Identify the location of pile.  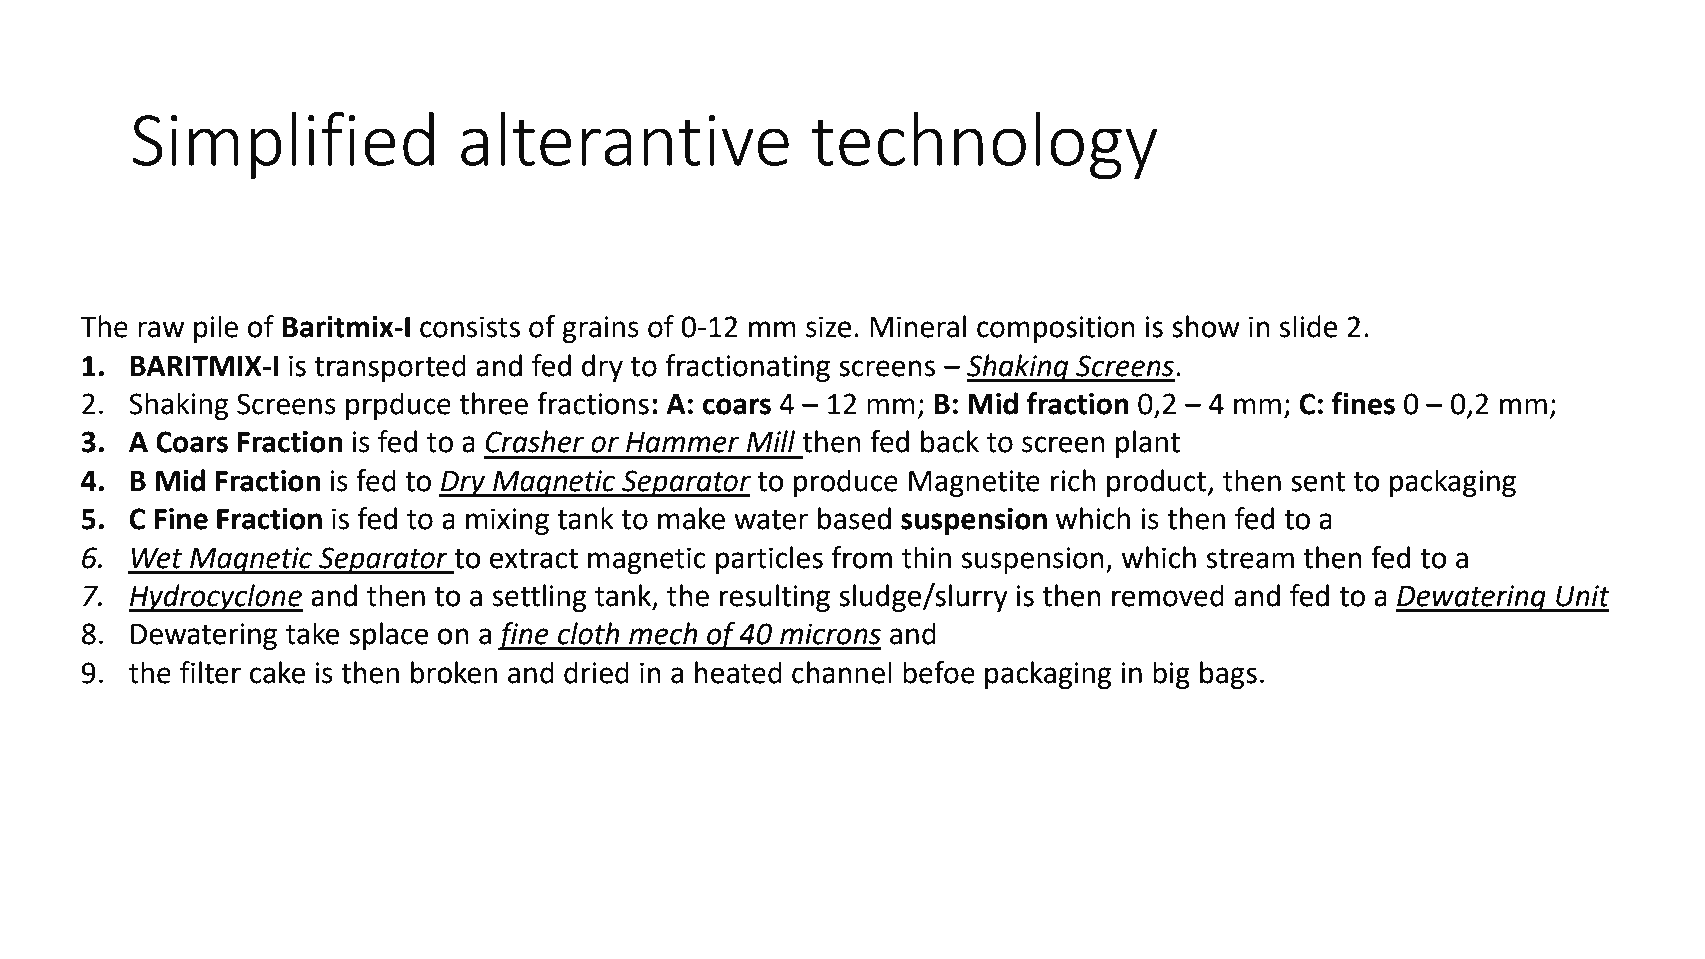
(216, 329).
